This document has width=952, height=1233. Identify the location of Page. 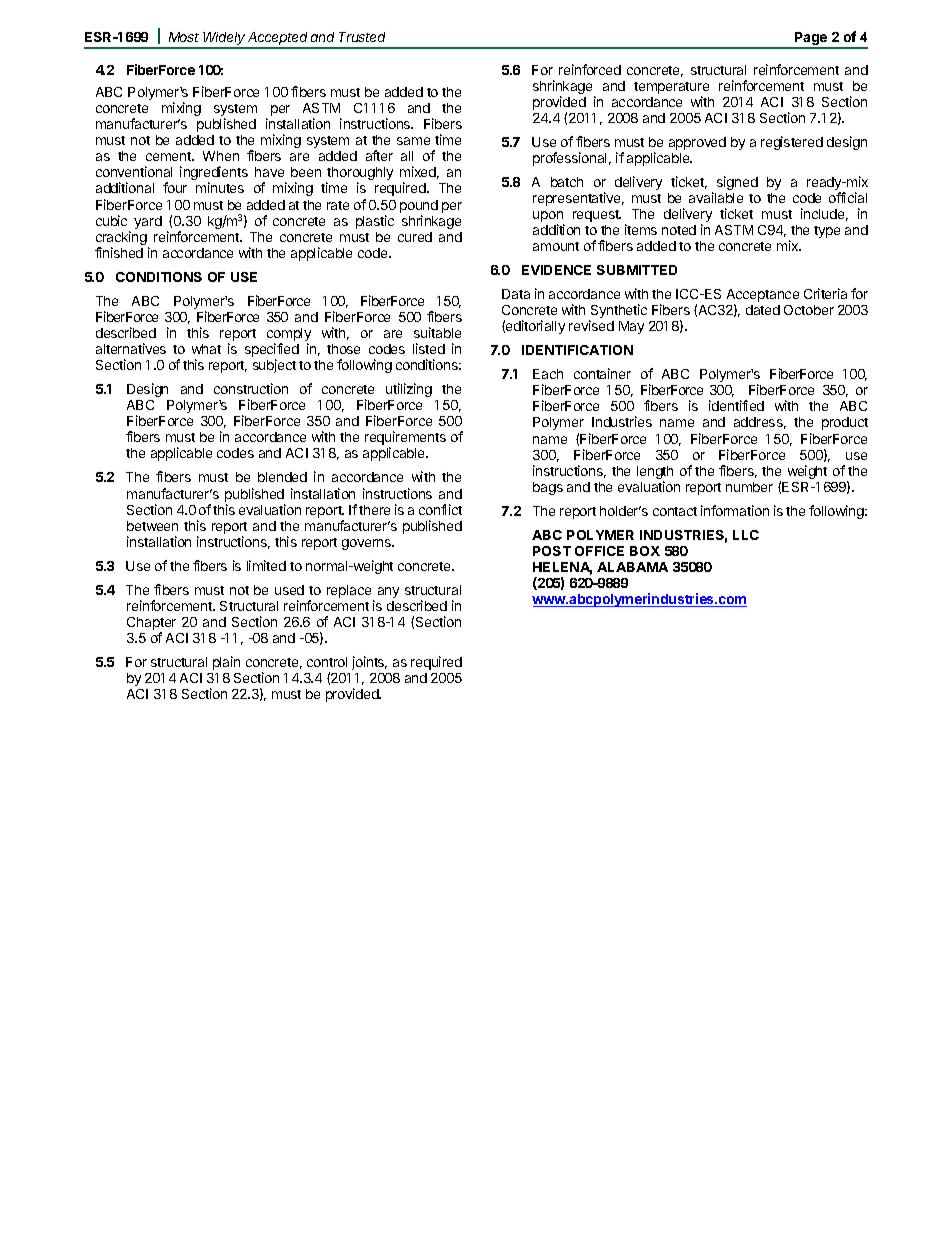
(811, 40).
